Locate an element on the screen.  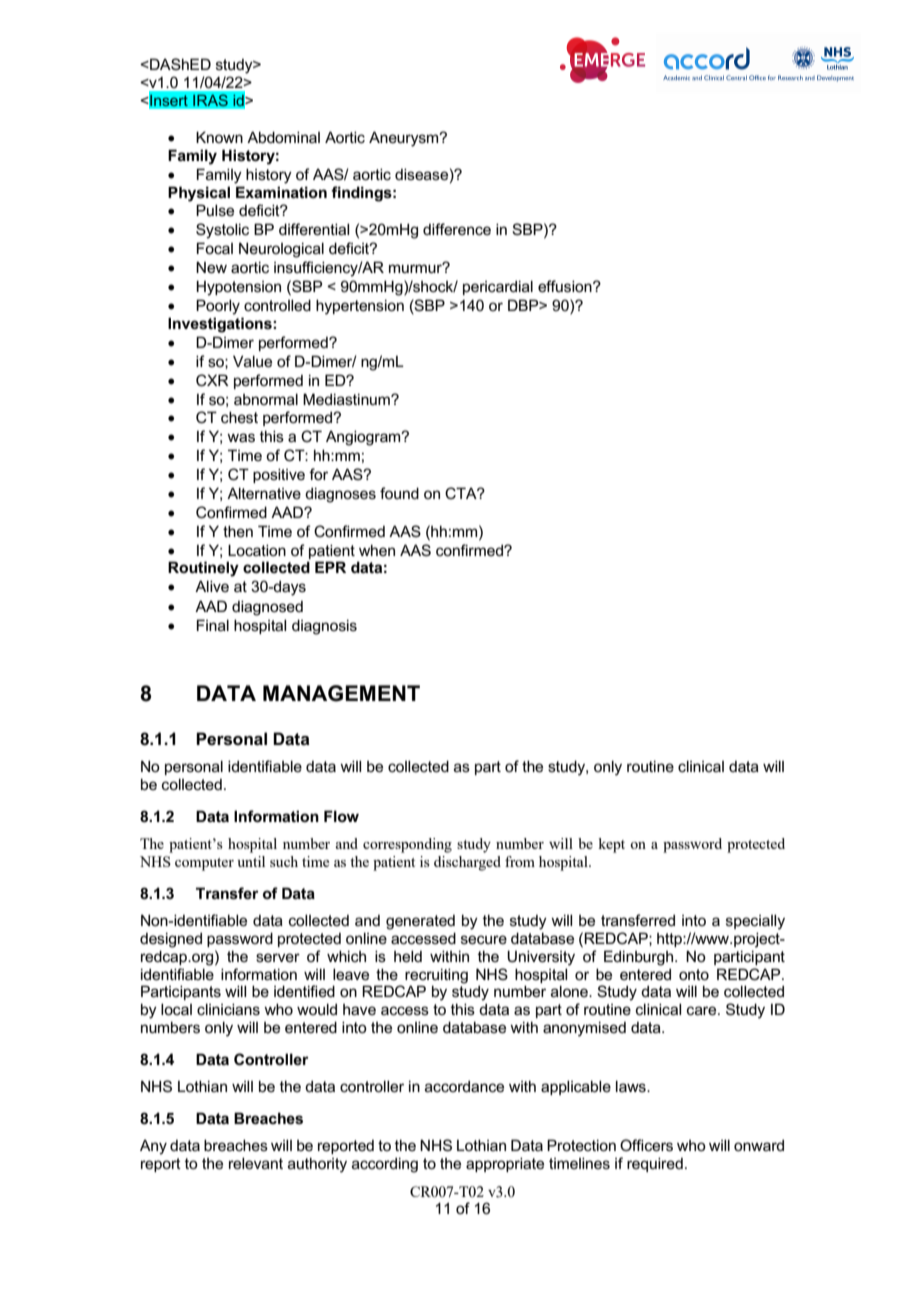
Aneurysm is located at coordinates (405, 139).
